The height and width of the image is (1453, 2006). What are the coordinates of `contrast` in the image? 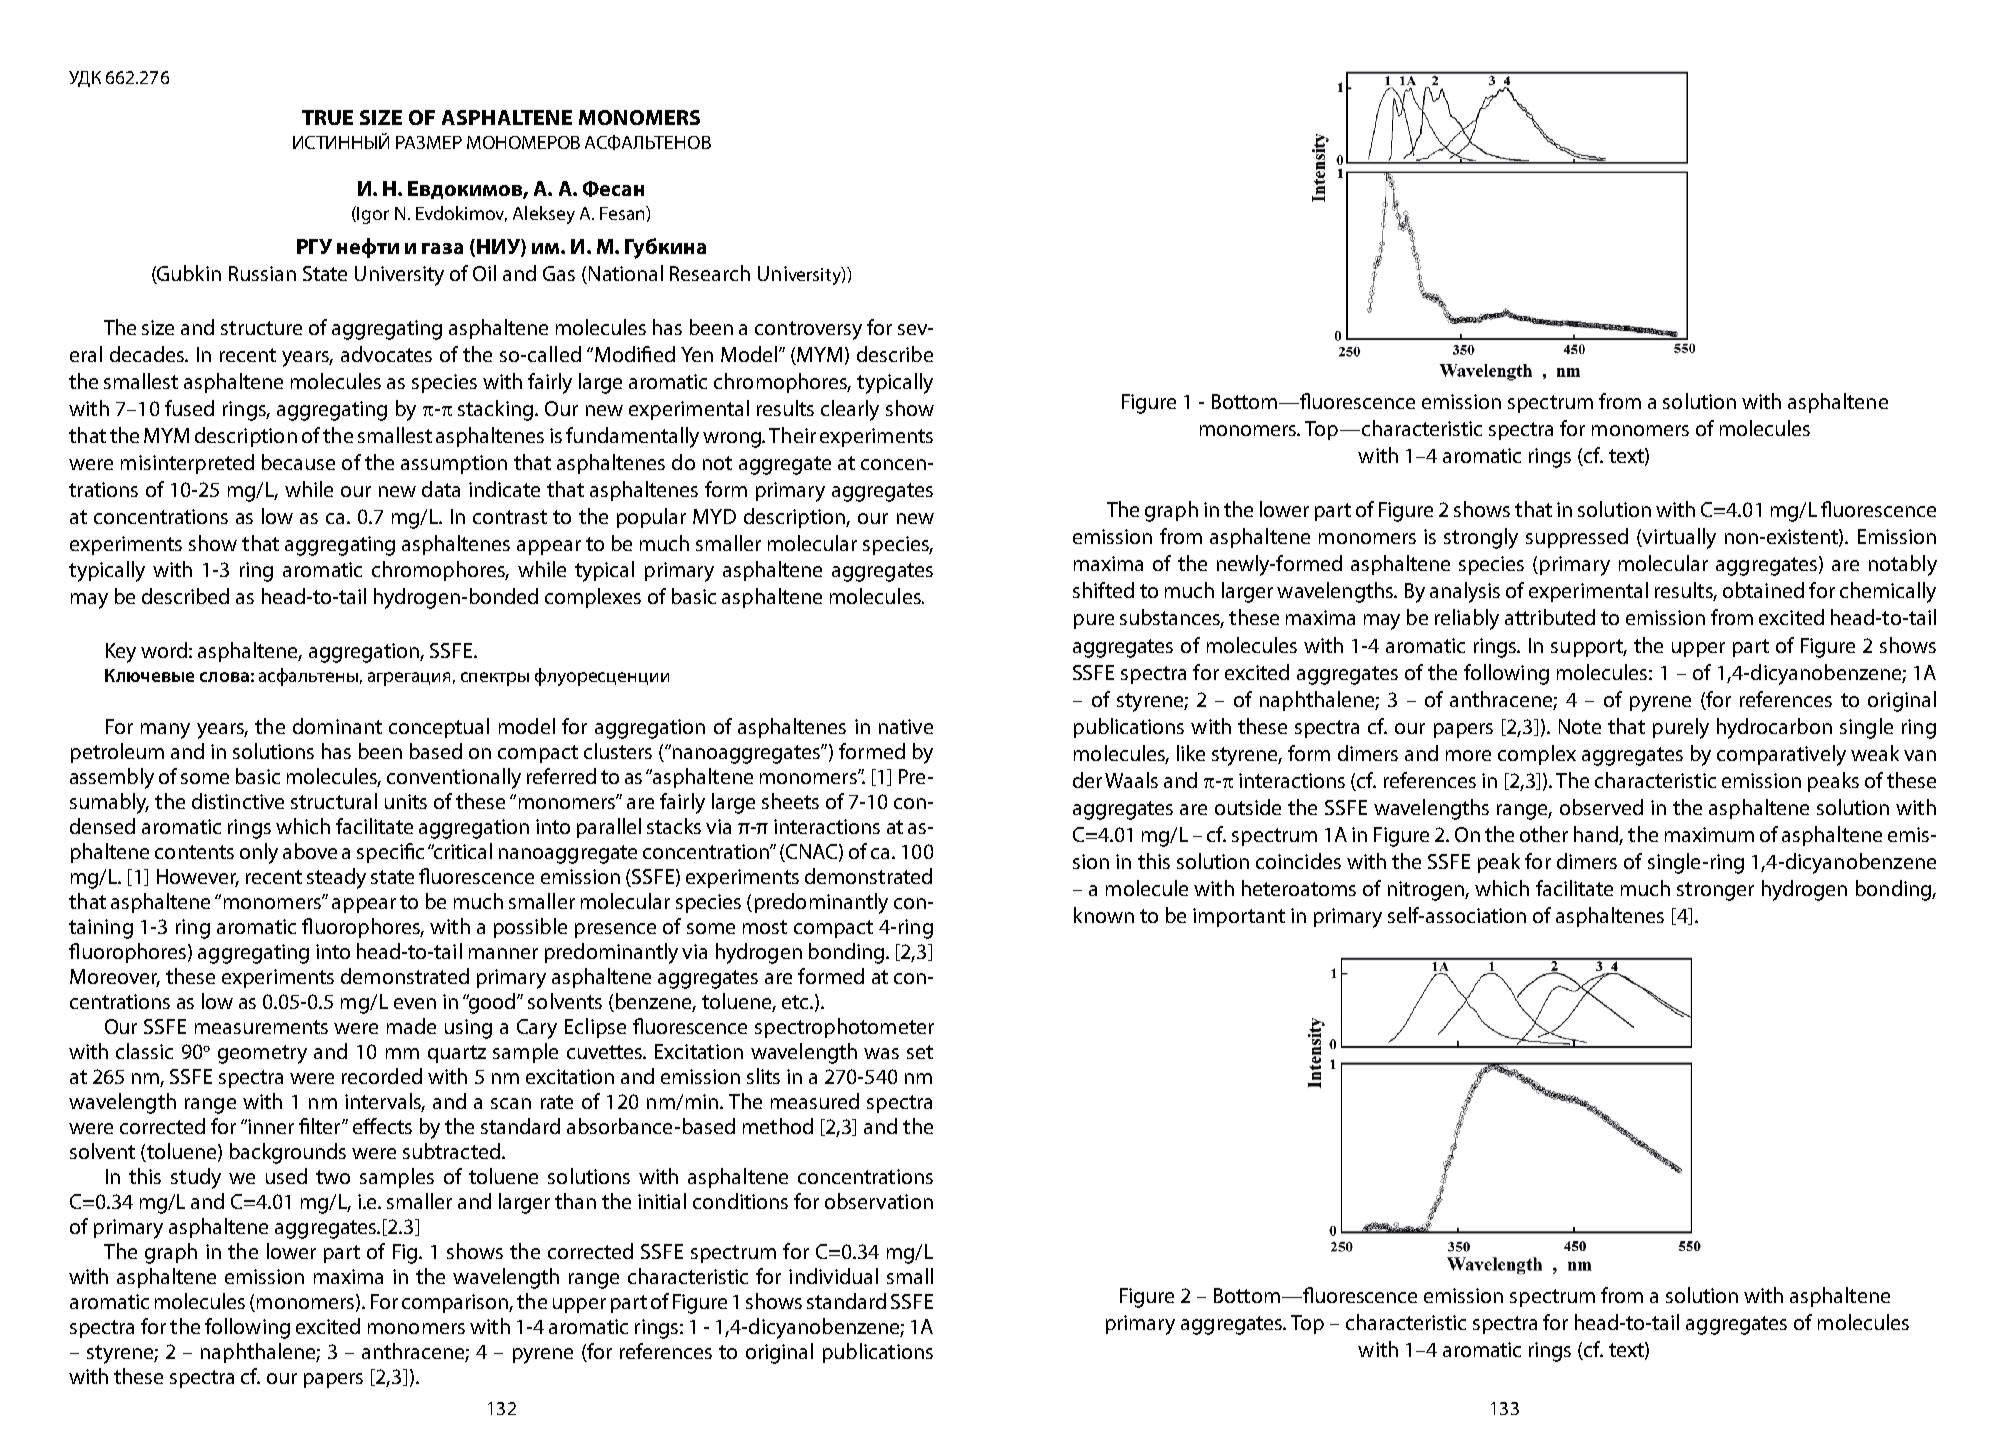 It's located at (510, 517).
